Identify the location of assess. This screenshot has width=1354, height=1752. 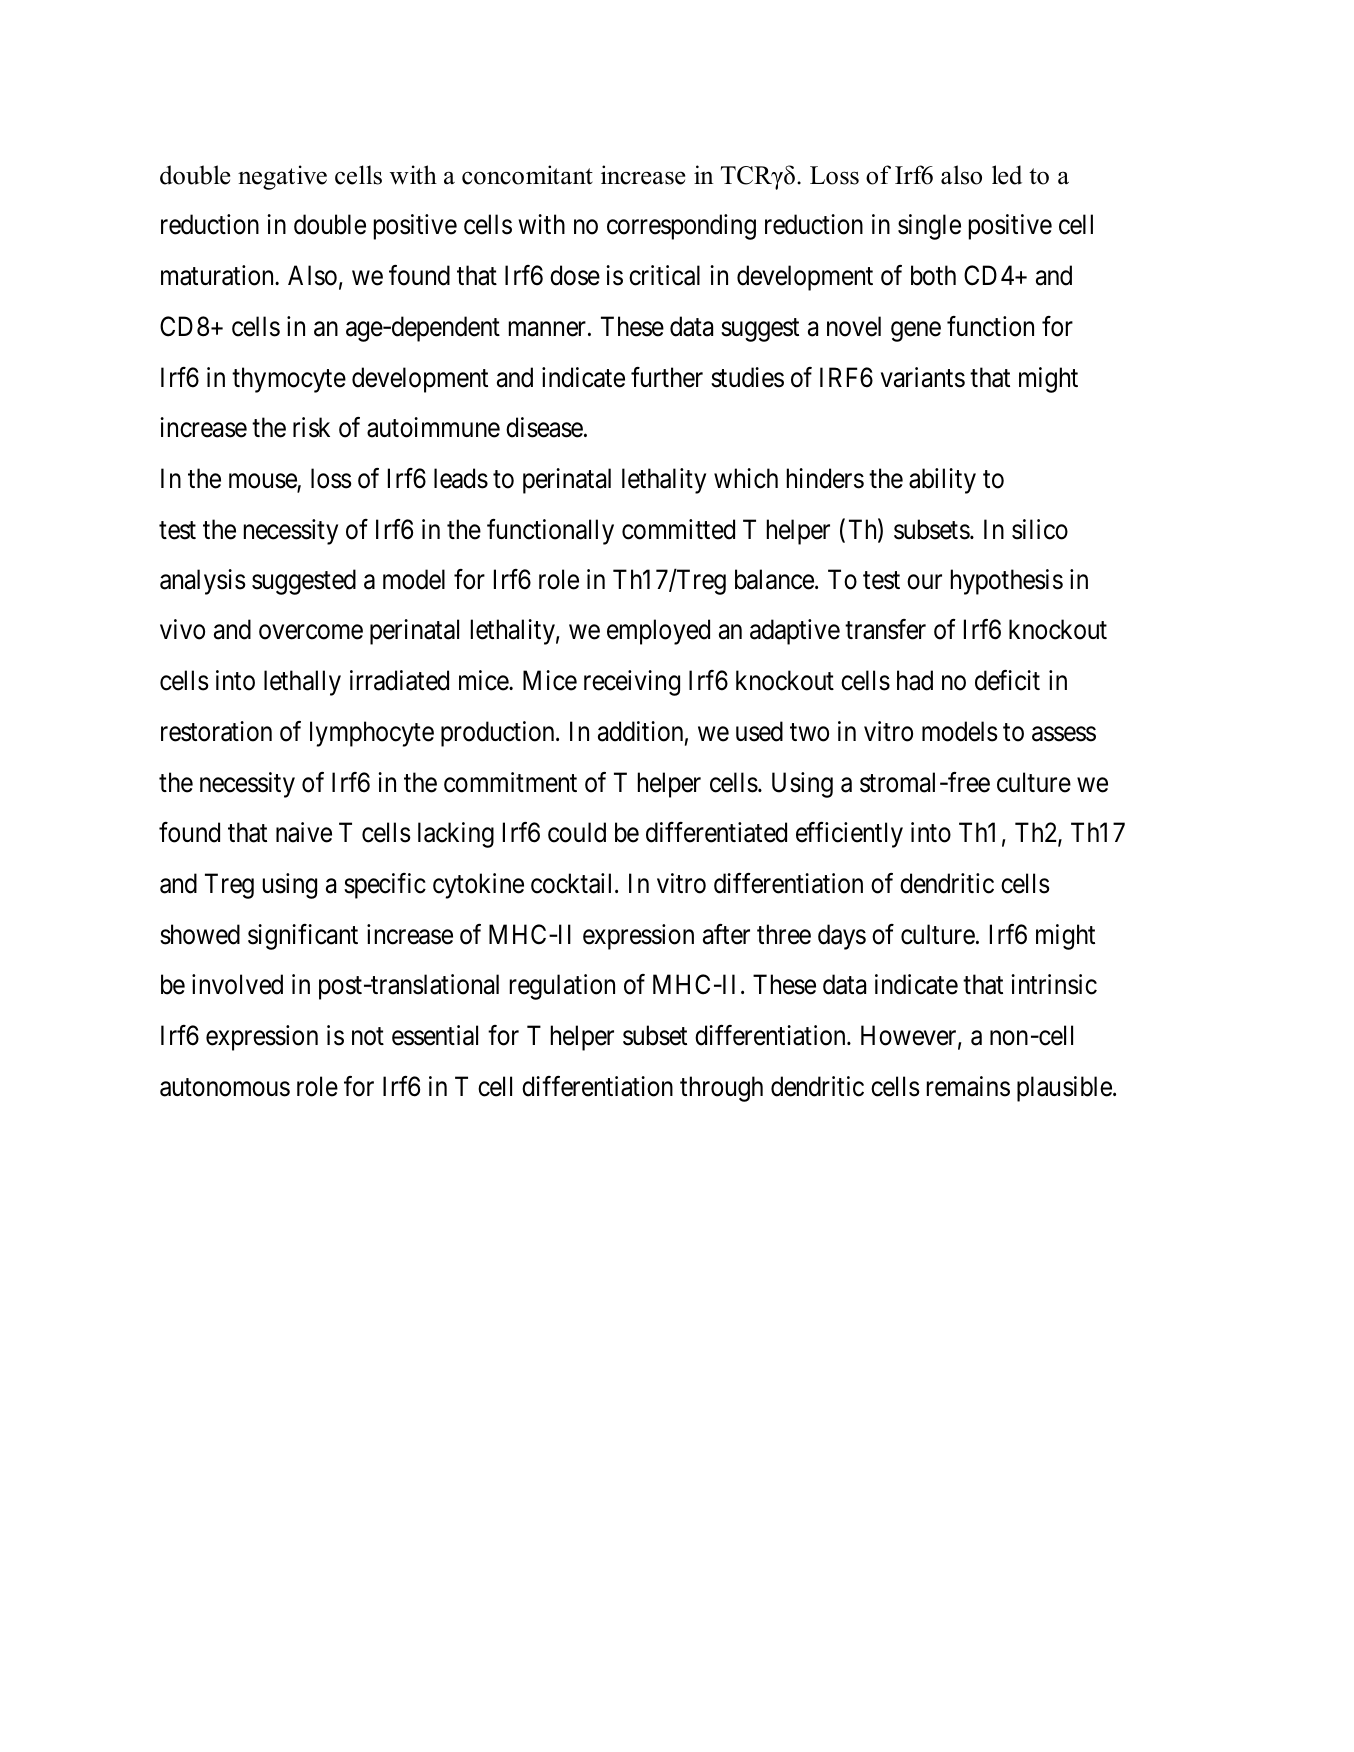
(1064, 734).
